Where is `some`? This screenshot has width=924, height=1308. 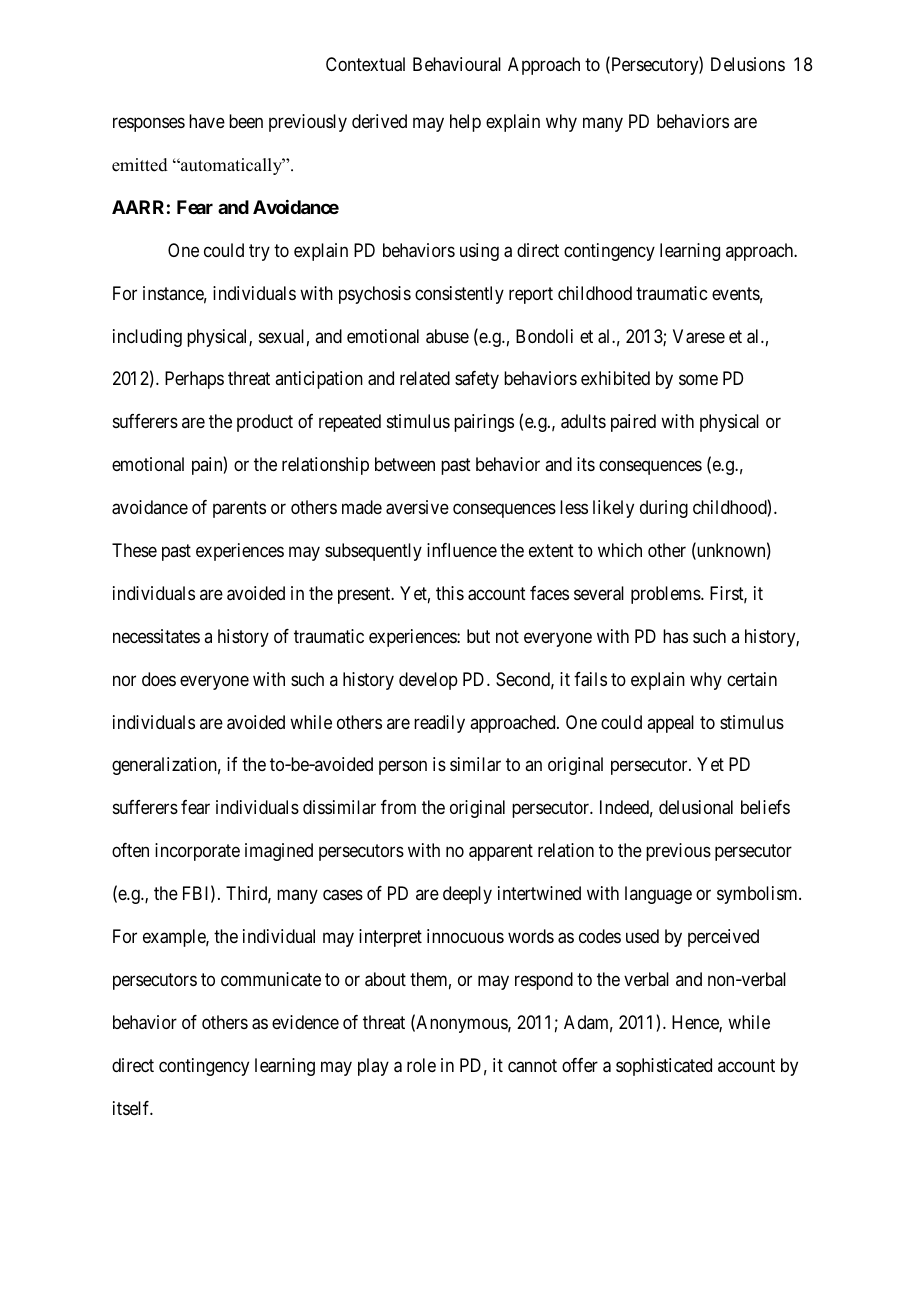
some is located at coordinates (698, 380).
